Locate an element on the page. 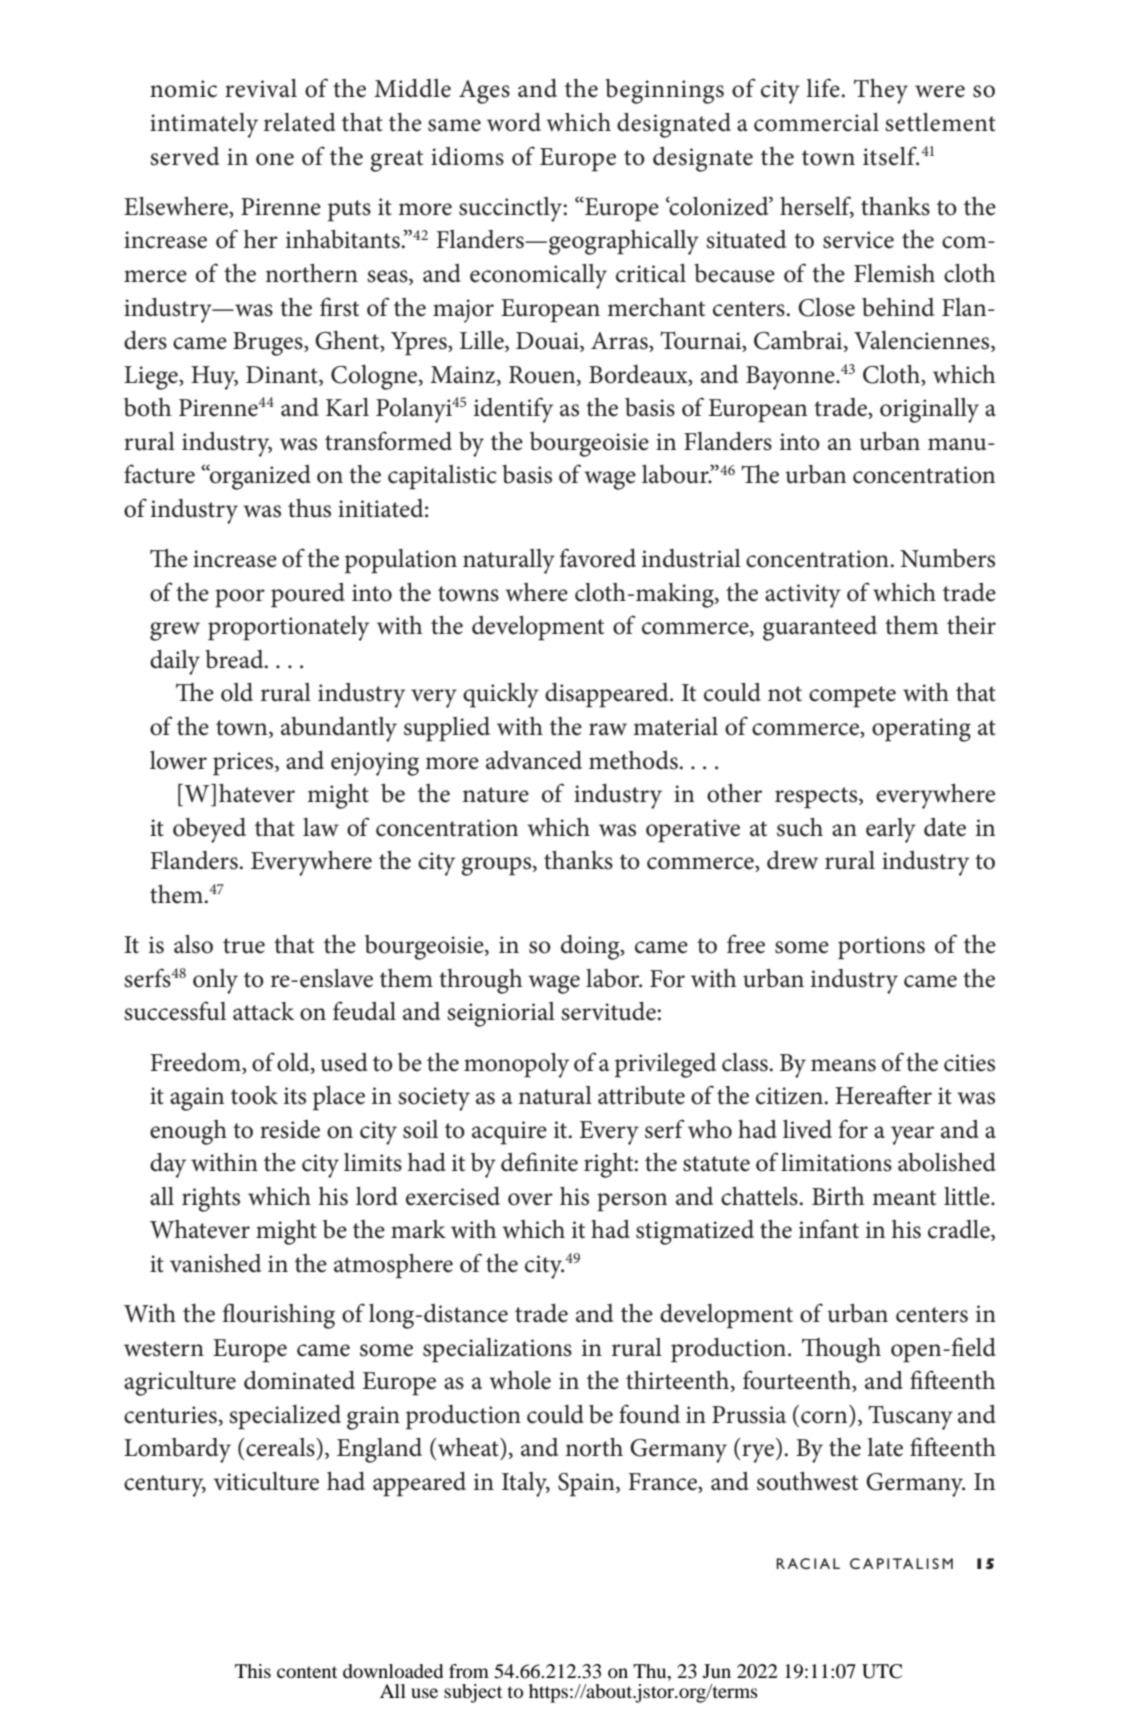  Numbers is located at coordinates (947, 558).
